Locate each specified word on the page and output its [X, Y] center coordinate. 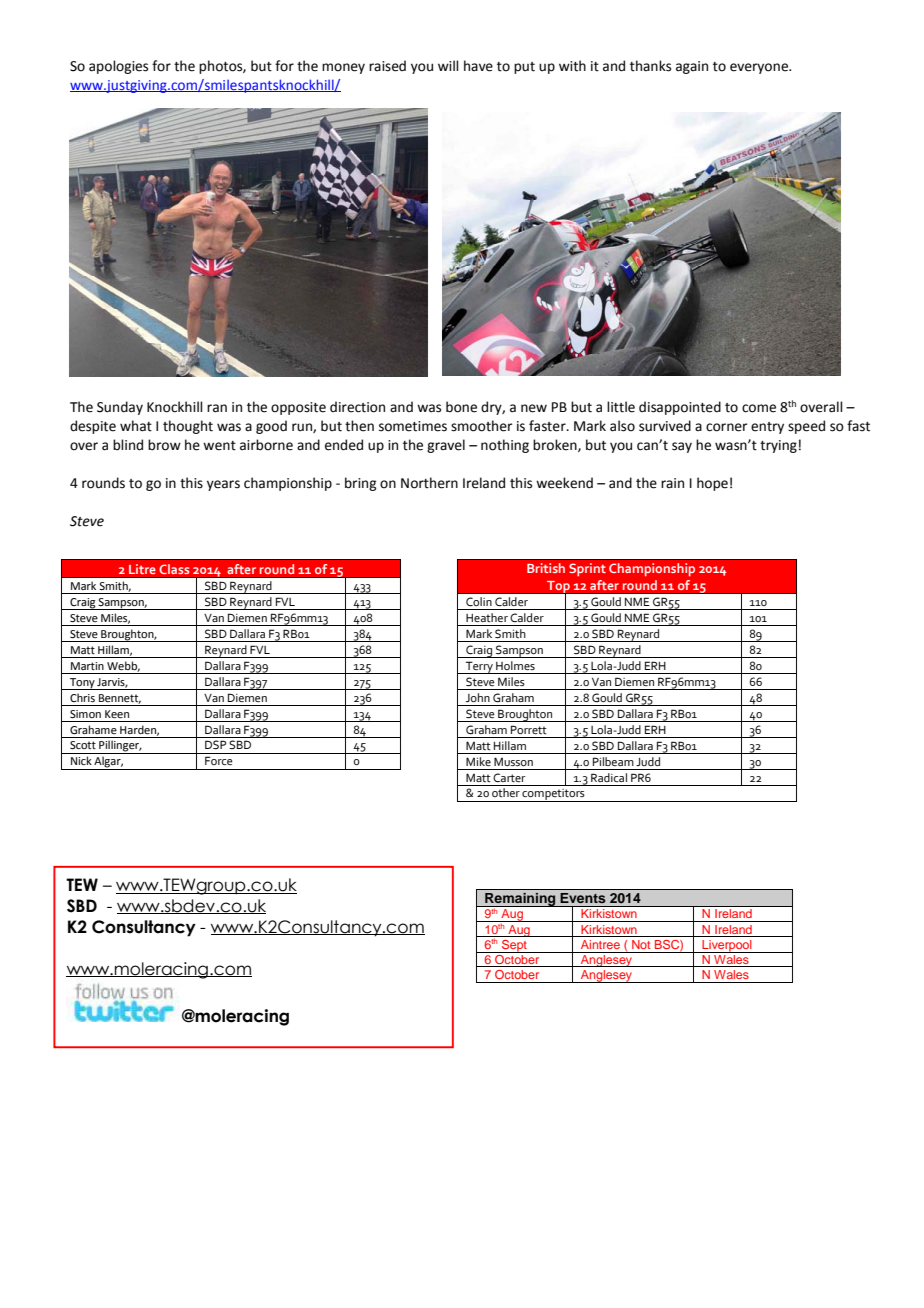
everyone [760, 68]
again [692, 67]
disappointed [680, 408]
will [448, 65]
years [223, 485]
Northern [429, 483]
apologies [118, 67]
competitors [554, 795]
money [343, 68]
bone [461, 407]
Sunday [120, 408]
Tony [82, 684]
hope [712, 484]
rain [672, 483]
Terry [479, 667]
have [478, 66]
